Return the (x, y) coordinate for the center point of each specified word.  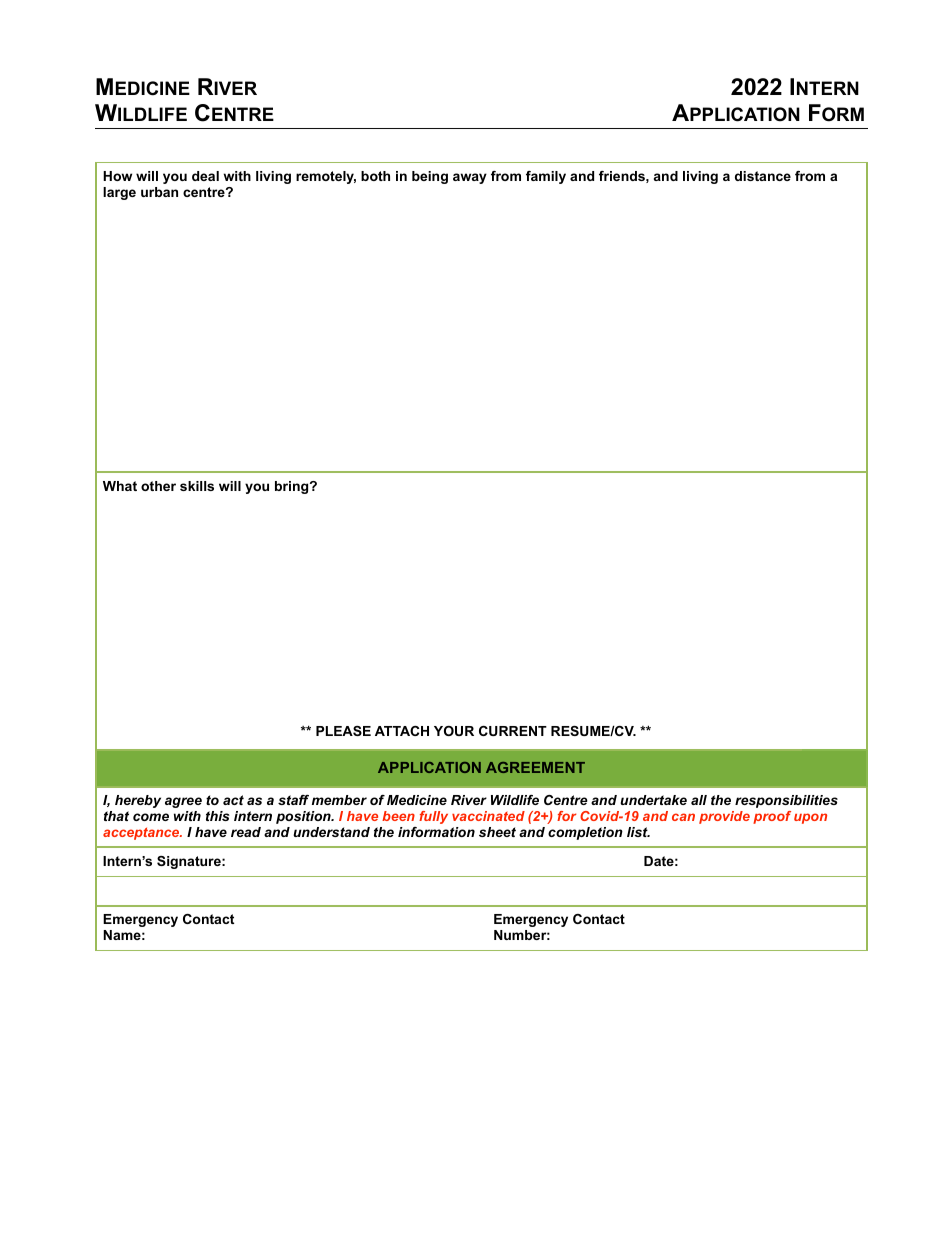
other (158, 486)
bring (293, 487)
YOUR (454, 731)
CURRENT (513, 731)
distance (763, 176)
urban (159, 192)
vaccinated (488, 816)
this (218, 816)
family (546, 177)
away (470, 178)
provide (724, 817)
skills (197, 486)
